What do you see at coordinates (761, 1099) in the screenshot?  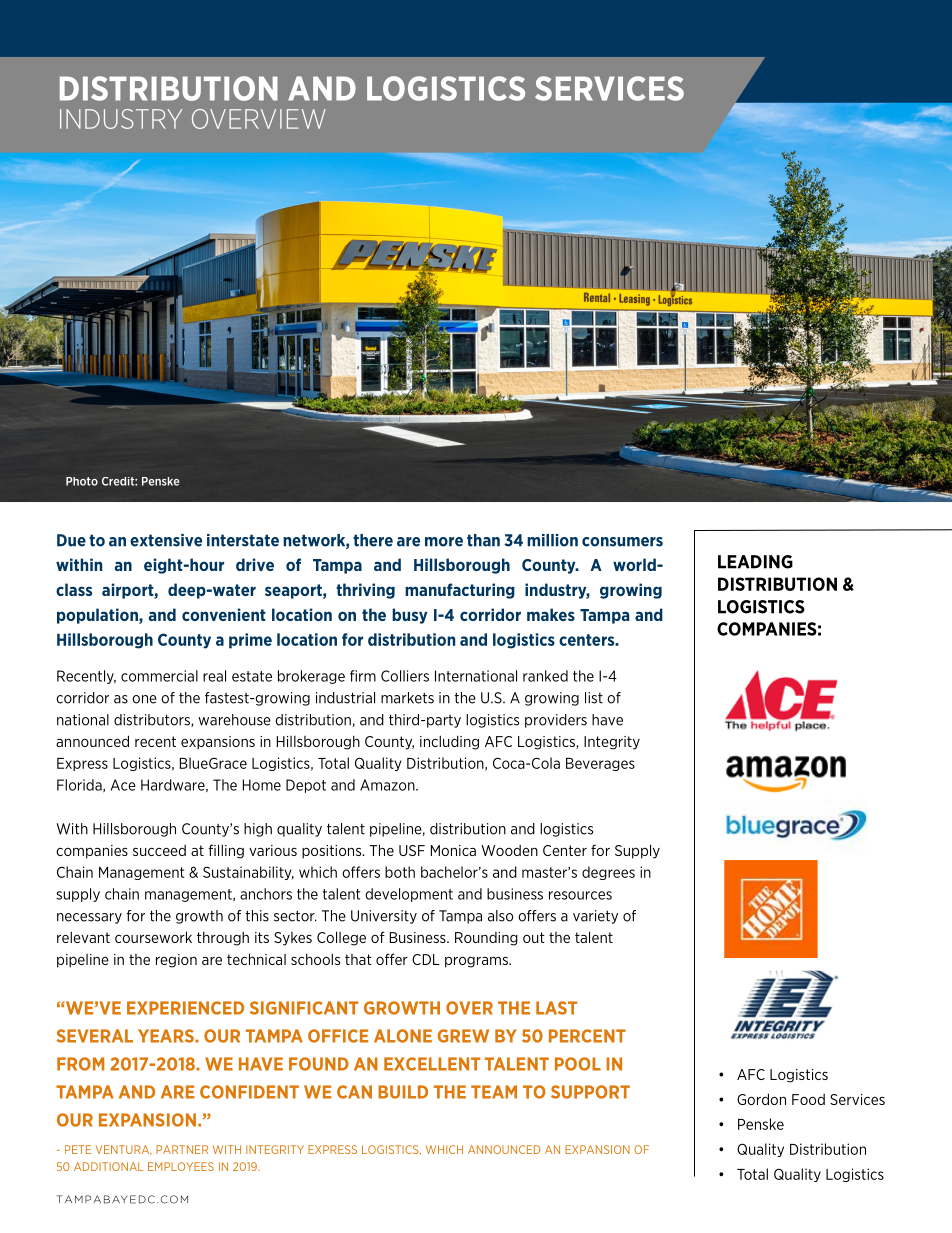 I see `Gordon` at bounding box center [761, 1099].
